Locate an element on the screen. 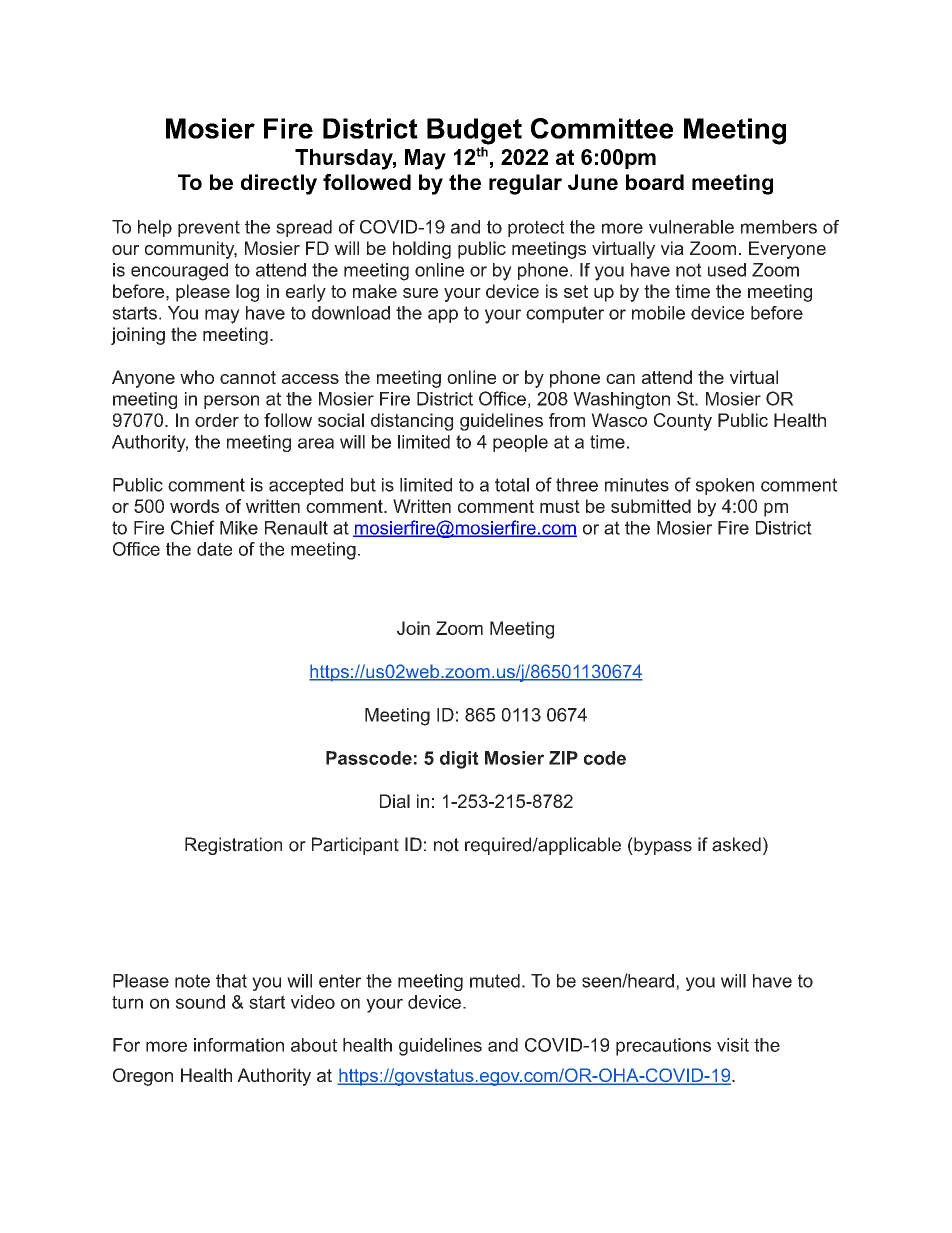 The width and height of the screenshot is (952, 1233). ZIP is located at coordinates (563, 758).
